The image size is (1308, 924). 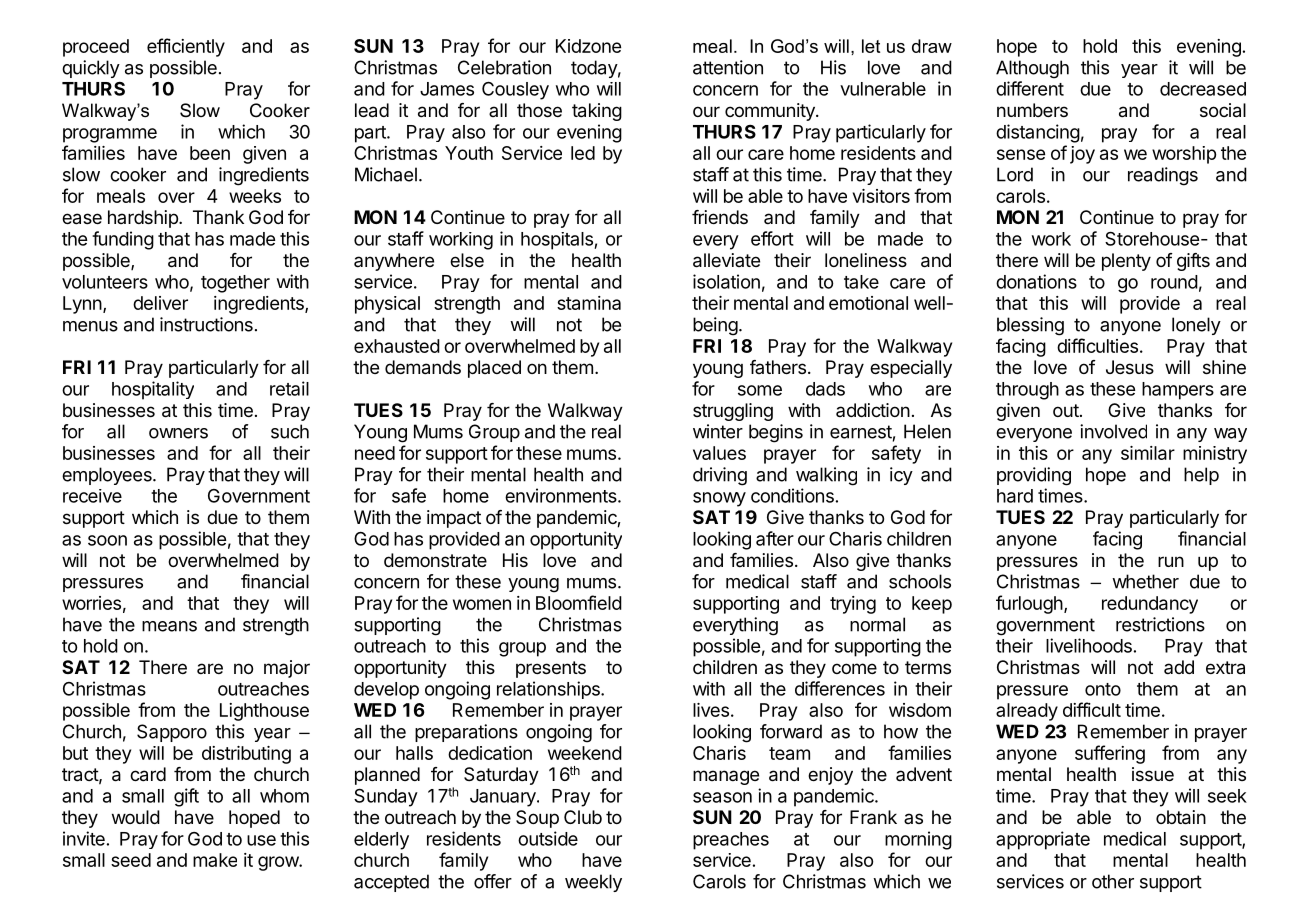 I want to click on values, so click(x=719, y=453).
